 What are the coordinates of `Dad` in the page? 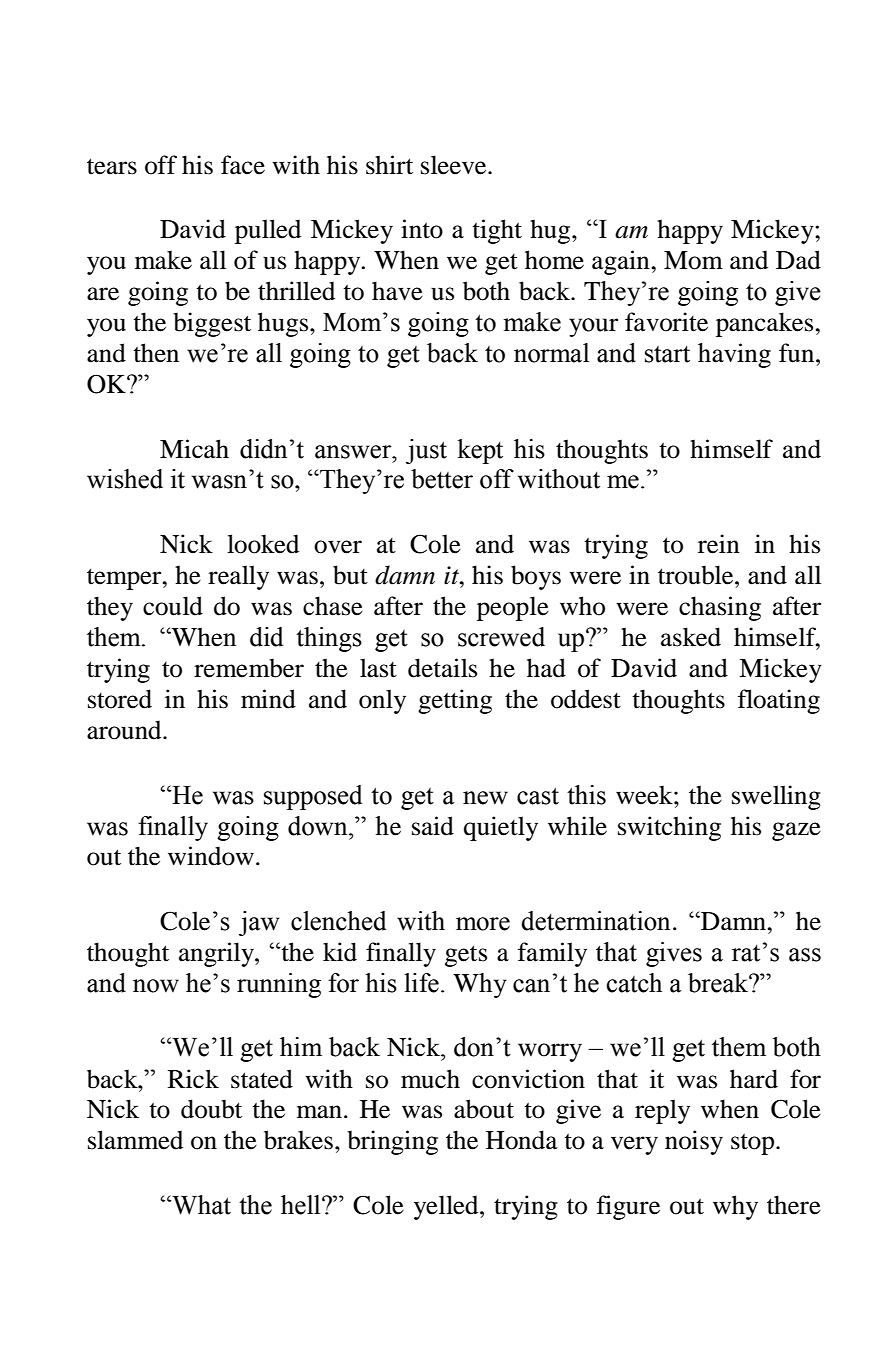 It's located at (798, 260).
